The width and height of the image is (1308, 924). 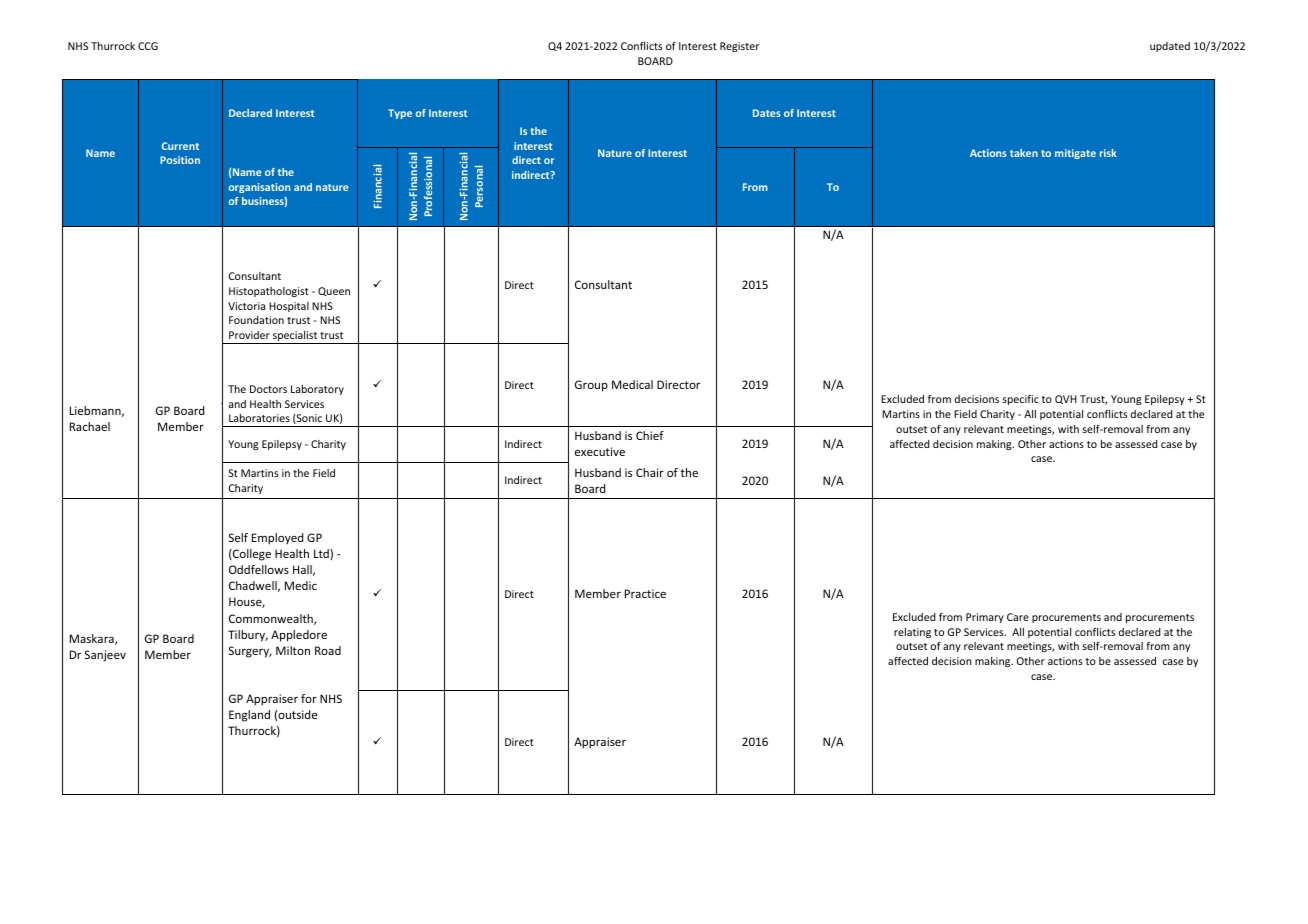 I want to click on mitigate, so click(x=1075, y=154).
